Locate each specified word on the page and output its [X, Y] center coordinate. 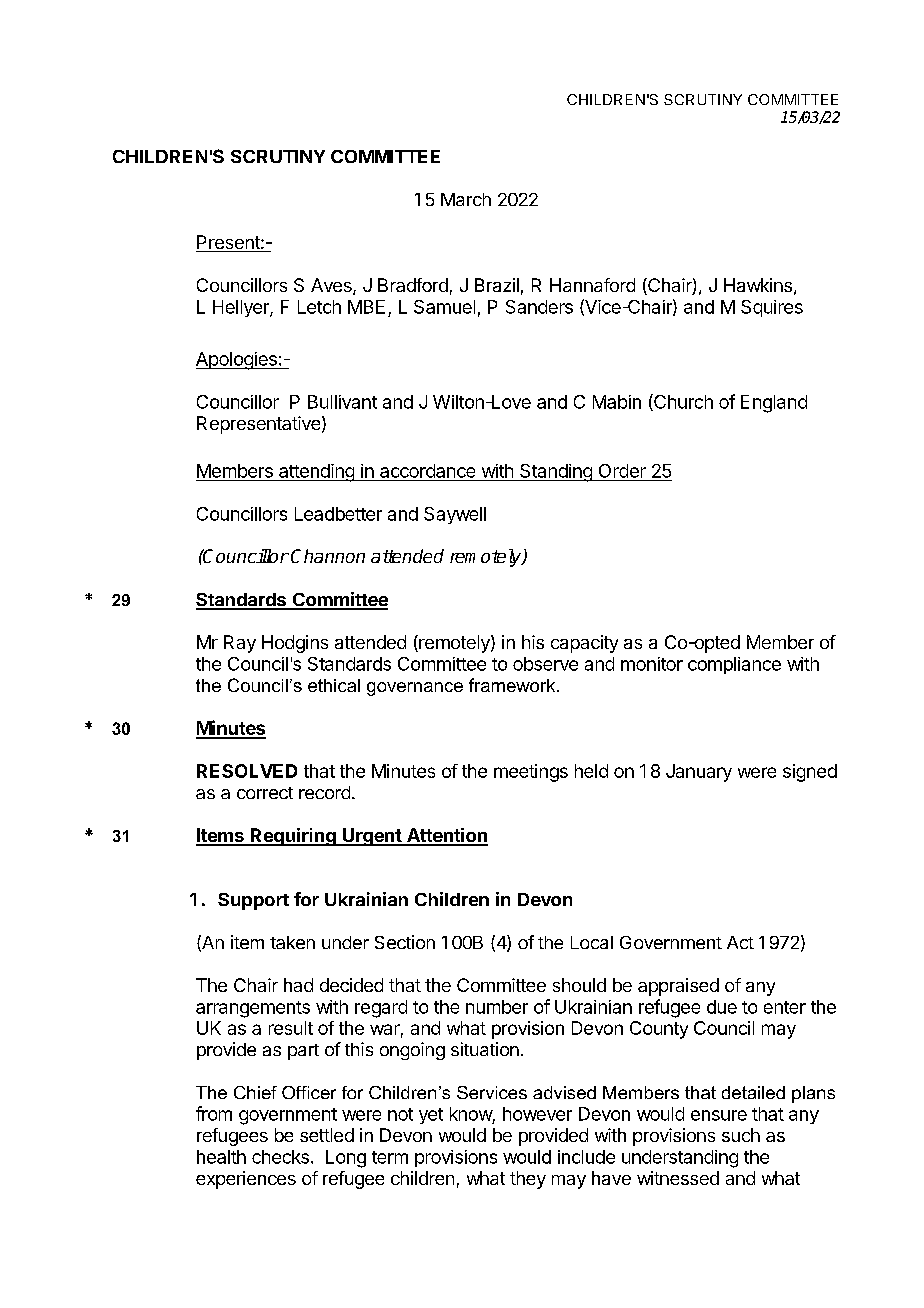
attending [316, 473]
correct [265, 793]
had [298, 985]
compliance [734, 665]
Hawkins [758, 285]
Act [740, 942]
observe [545, 664]
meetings [531, 773]
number [497, 1007]
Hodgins [295, 644]
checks [280, 1157]
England [774, 404]
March [466, 199]
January [699, 773]
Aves [332, 286]
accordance [427, 471]
